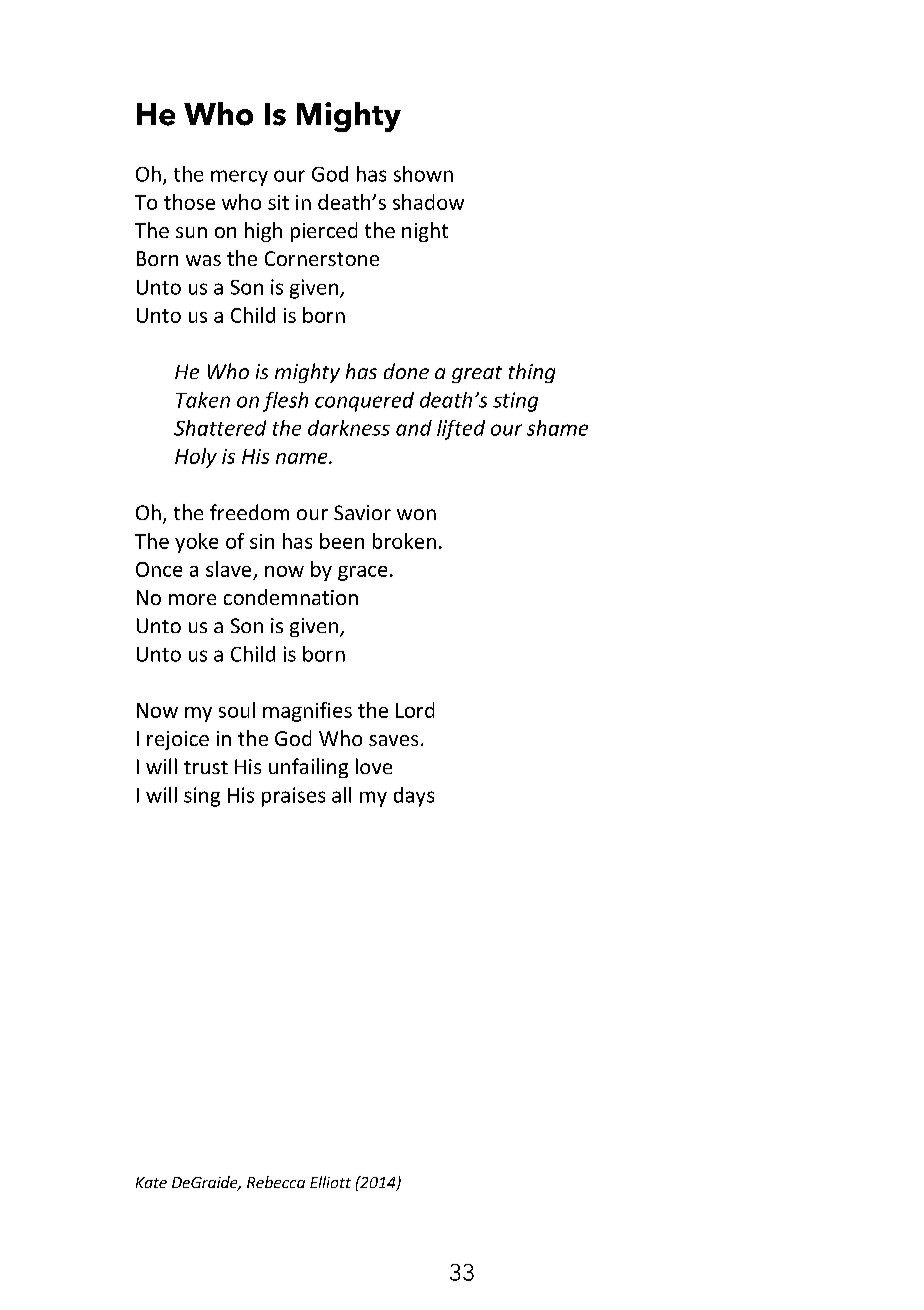 The width and height of the document is (924, 1310). I want to click on sing, so click(202, 797).
